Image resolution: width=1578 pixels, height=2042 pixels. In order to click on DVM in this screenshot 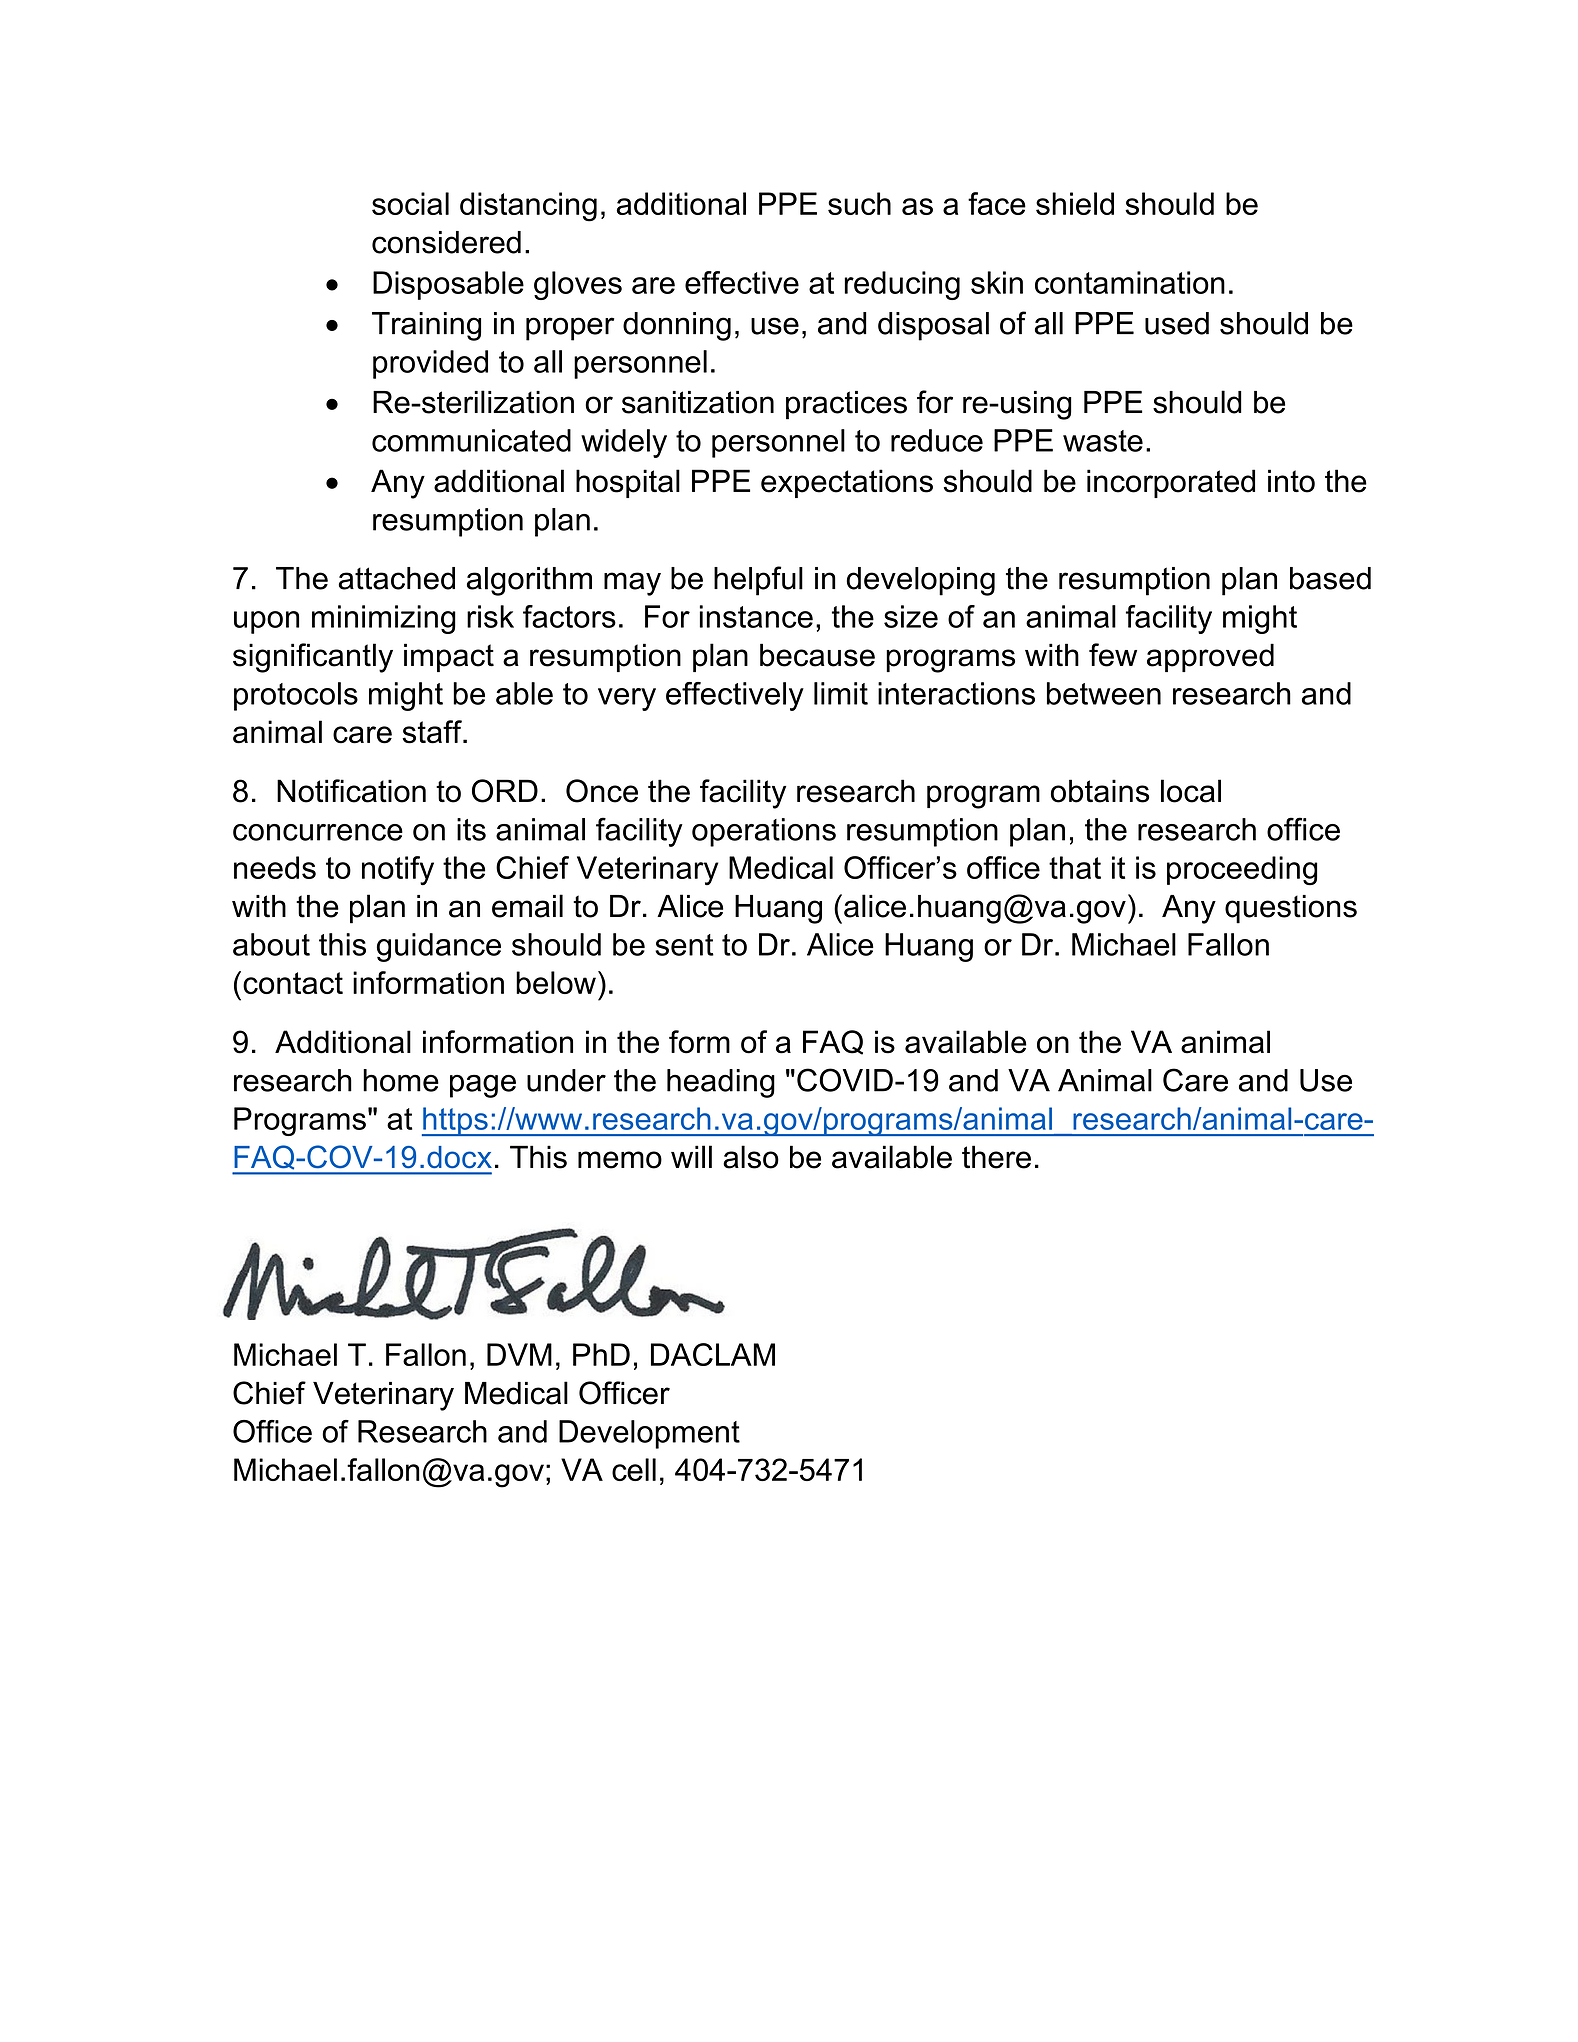, I will do `click(519, 1354)`.
